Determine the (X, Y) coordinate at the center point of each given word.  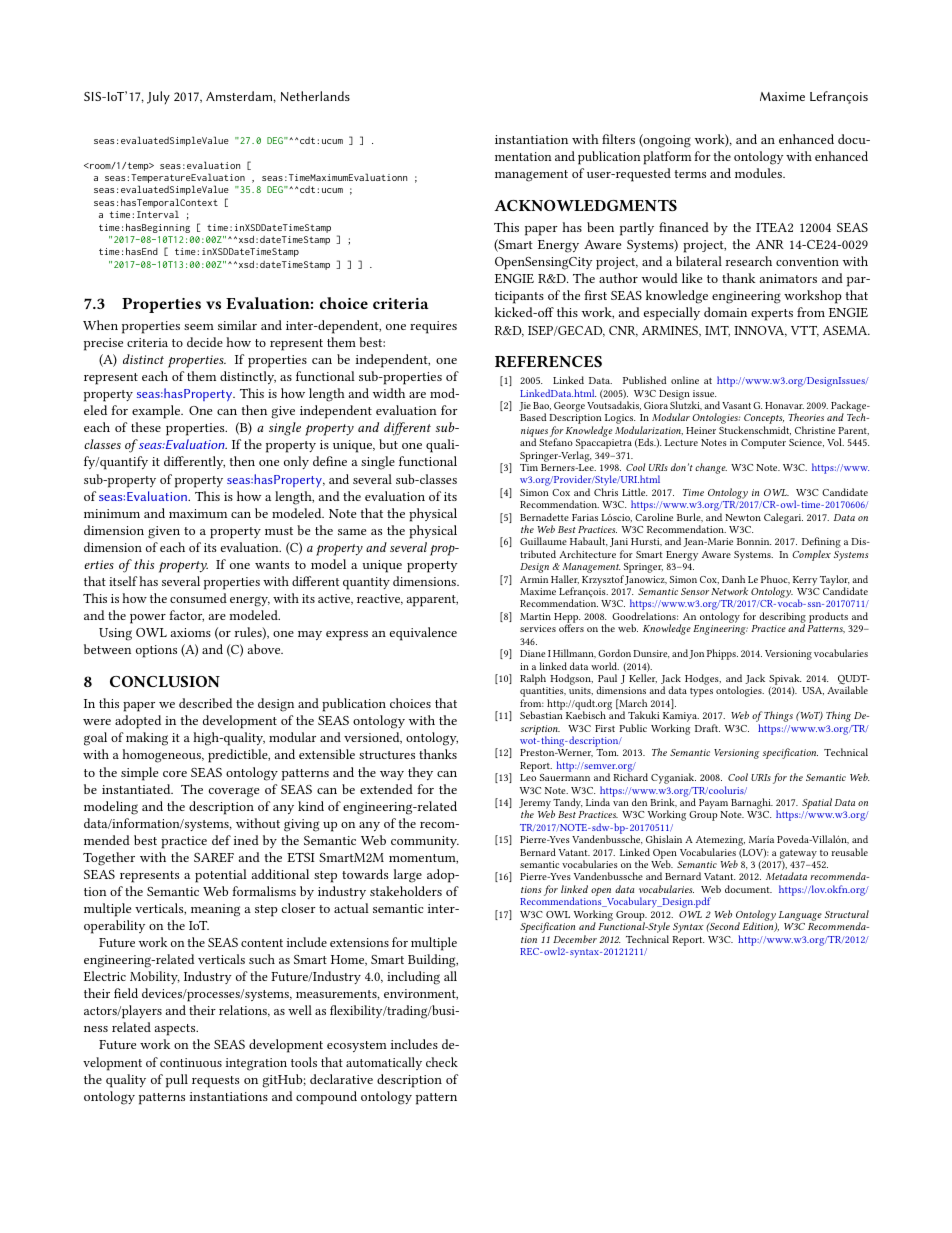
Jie (525, 406)
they (420, 773)
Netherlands (315, 96)
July (158, 97)
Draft (707, 728)
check (442, 1062)
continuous (191, 1062)
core (175, 774)
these (146, 427)
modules (760, 173)
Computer (763, 444)
